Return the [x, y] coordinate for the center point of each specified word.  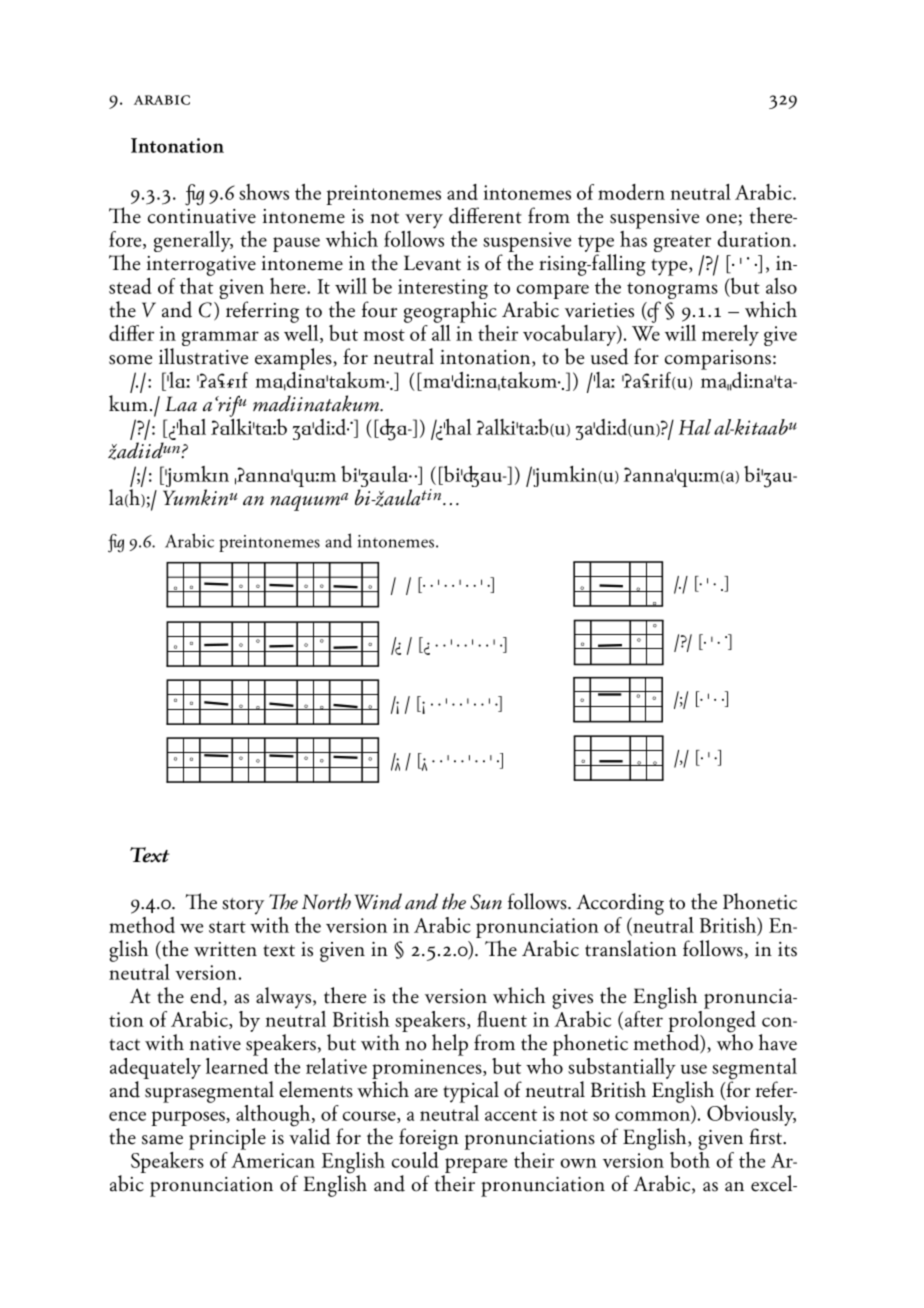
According [620, 904]
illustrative [203, 356]
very [424, 221]
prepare [475, 1167]
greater [682, 243]
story [243, 906]
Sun [486, 902]
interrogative [201, 266]
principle [227, 1139]
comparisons [718, 360]
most [384, 335]
